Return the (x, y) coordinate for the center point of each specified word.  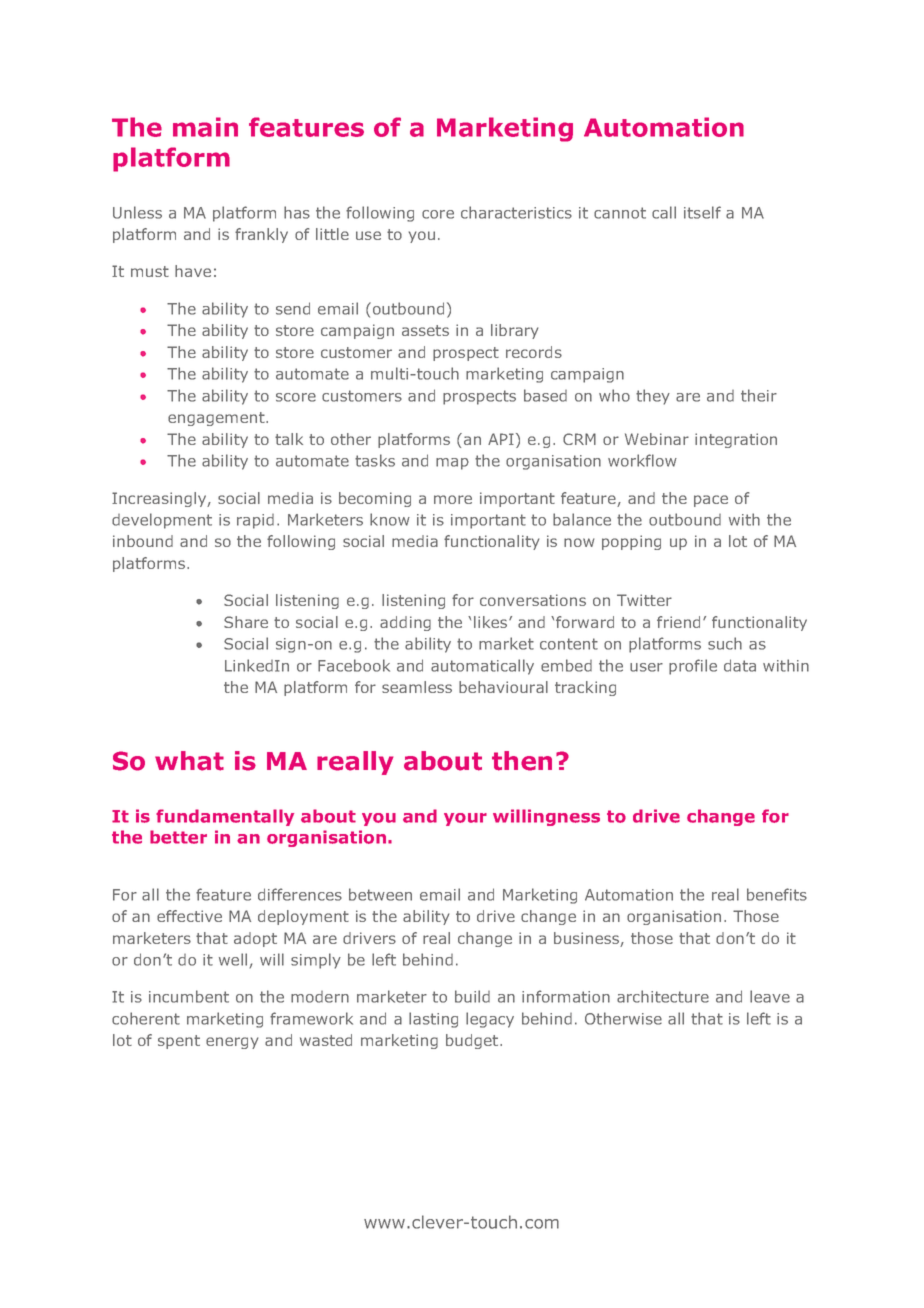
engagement (217, 419)
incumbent (189, 996)
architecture (663, 996)
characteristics (516, 212)
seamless (417, 687)
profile (693, 667)
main (205, 127)
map (452, 464)
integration (736, 440)
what (189, 761)
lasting (433, 1020)
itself (702, 212)
